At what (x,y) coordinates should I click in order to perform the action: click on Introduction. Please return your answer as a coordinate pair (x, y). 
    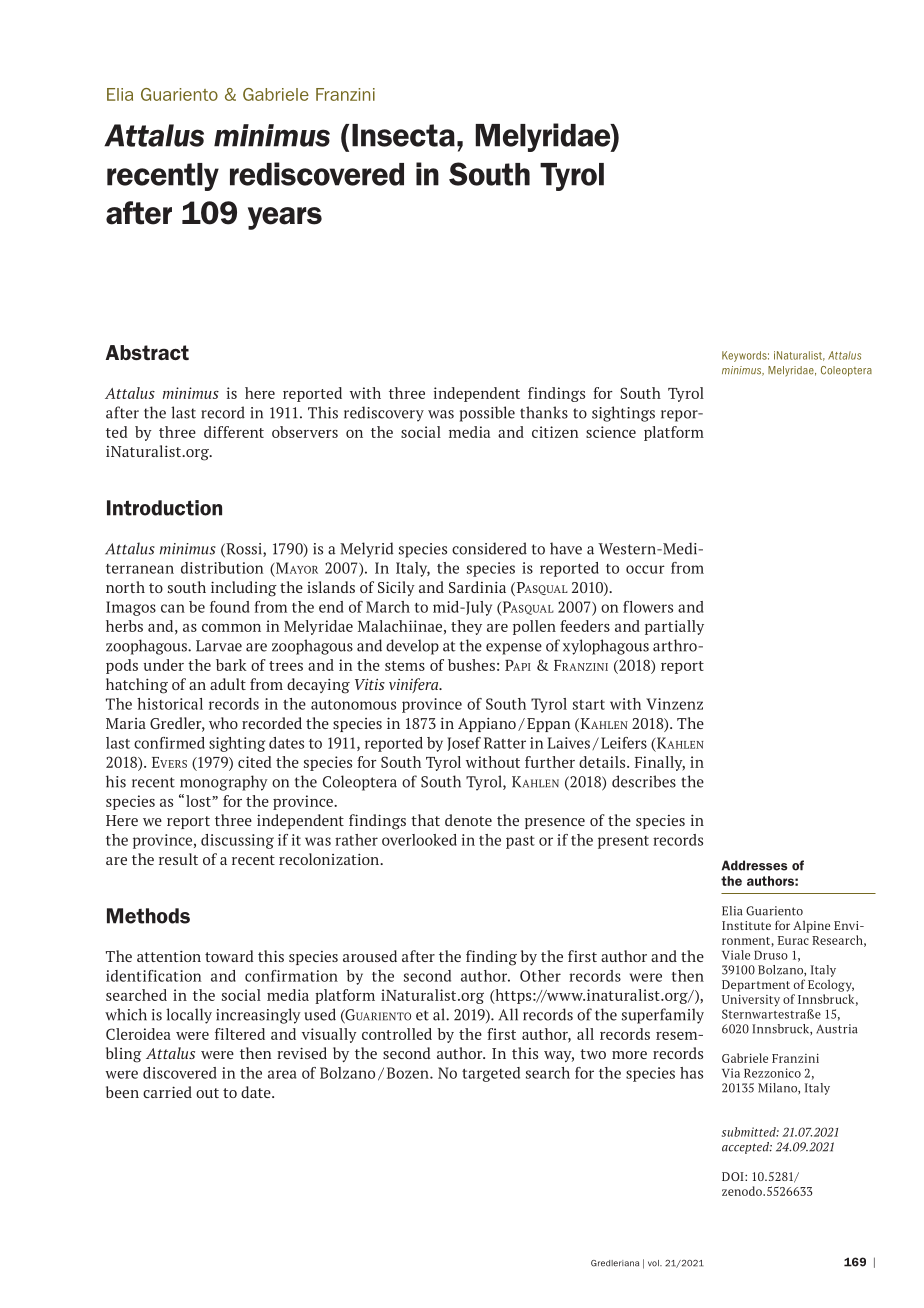
    Looking at the image, I should click on (164, 508).
